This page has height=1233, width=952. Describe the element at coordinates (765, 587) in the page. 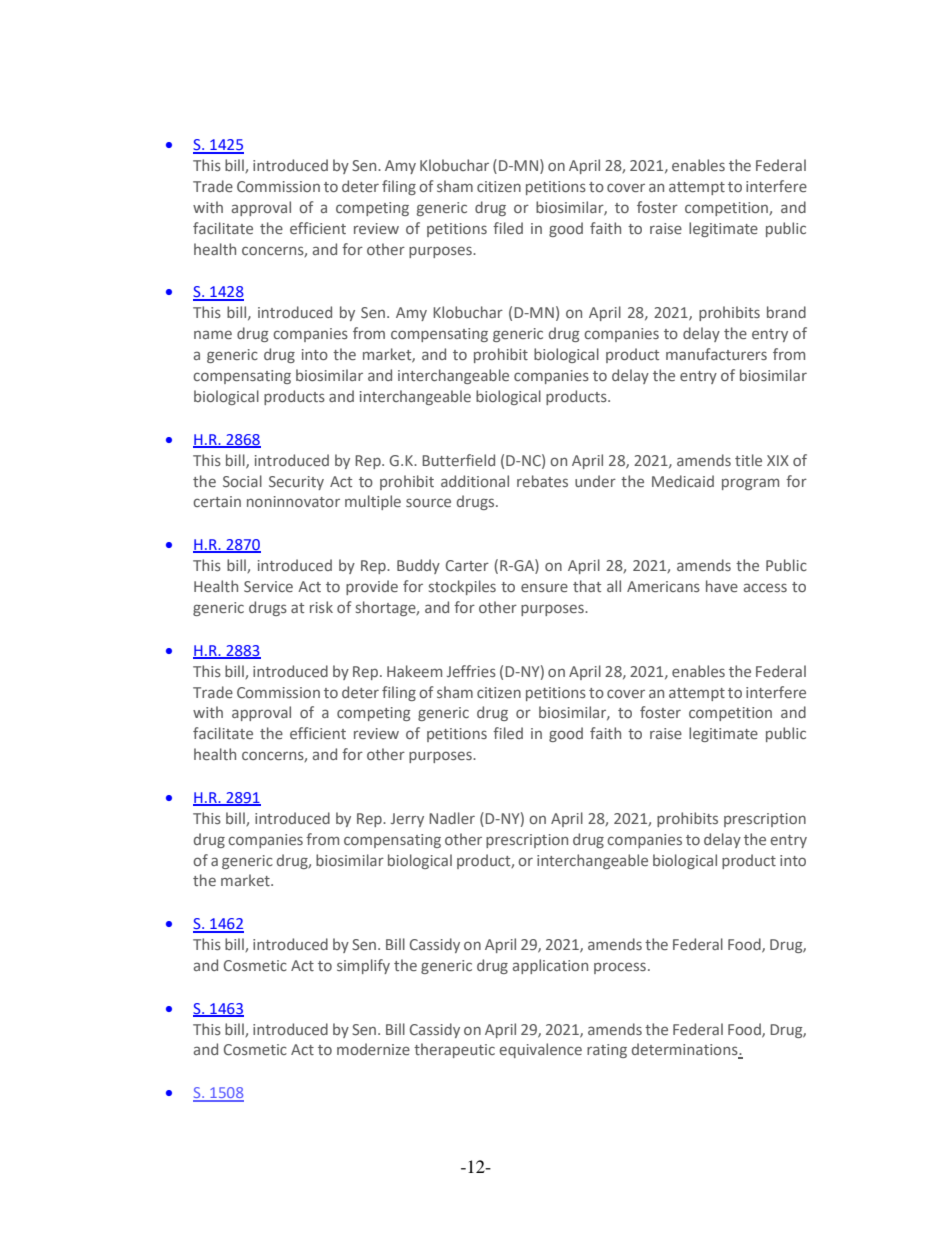

I see `access` at that location.
